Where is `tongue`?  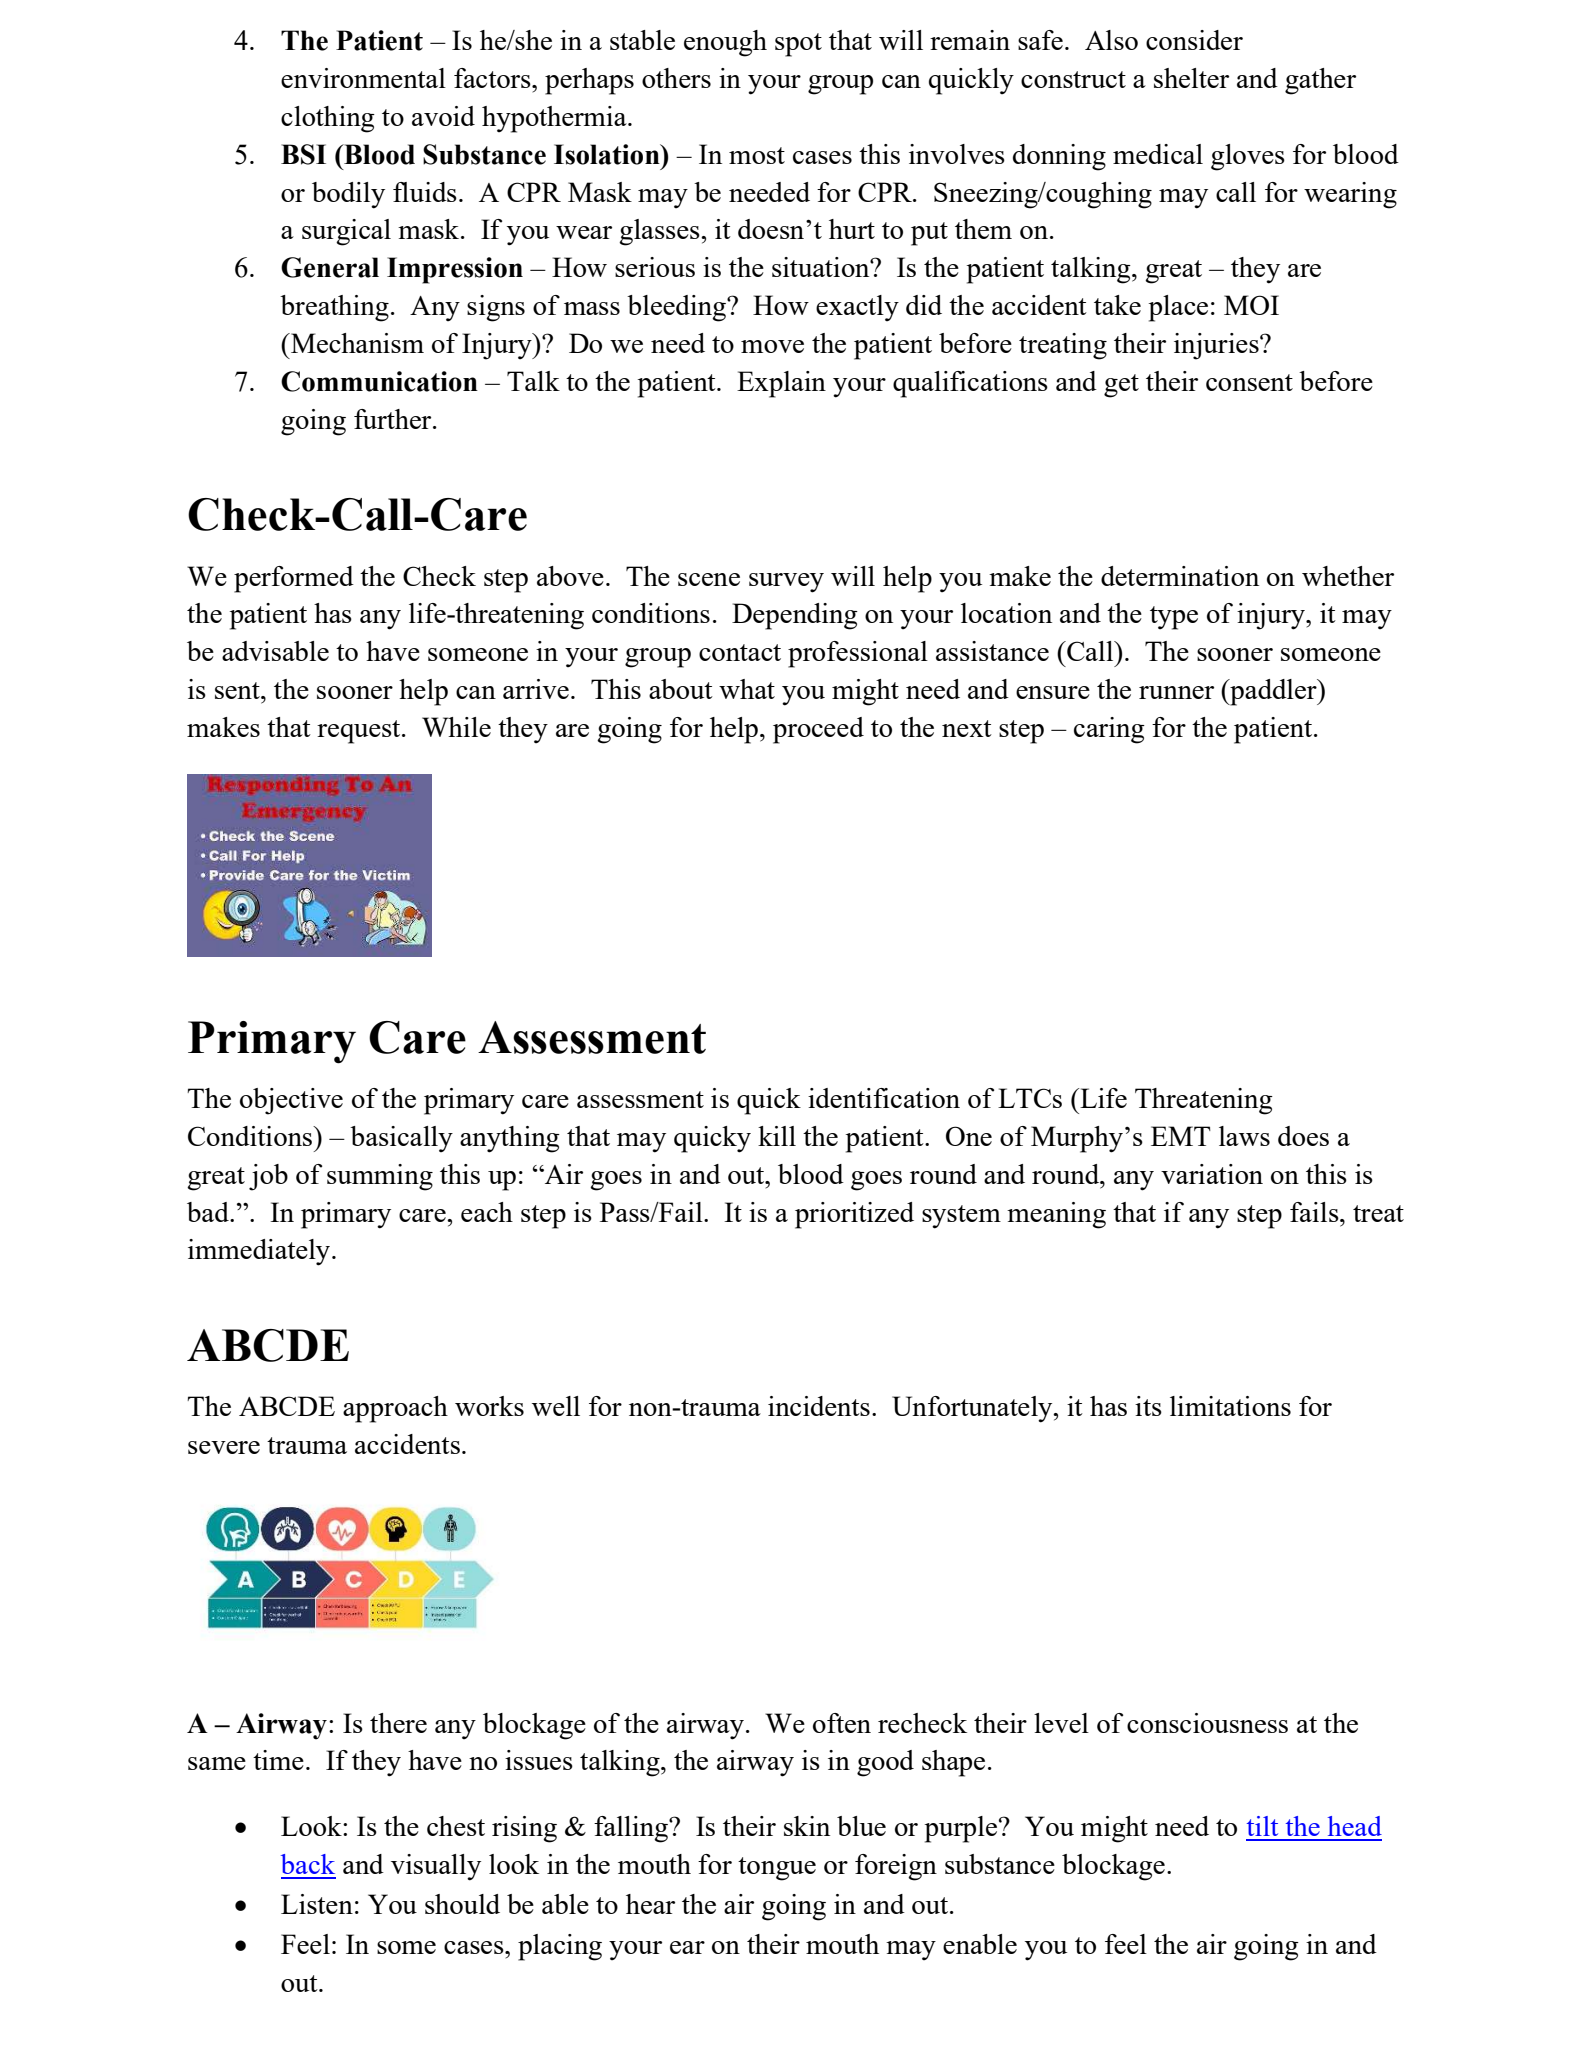 tongue is located at coordinates (777, 1869).
